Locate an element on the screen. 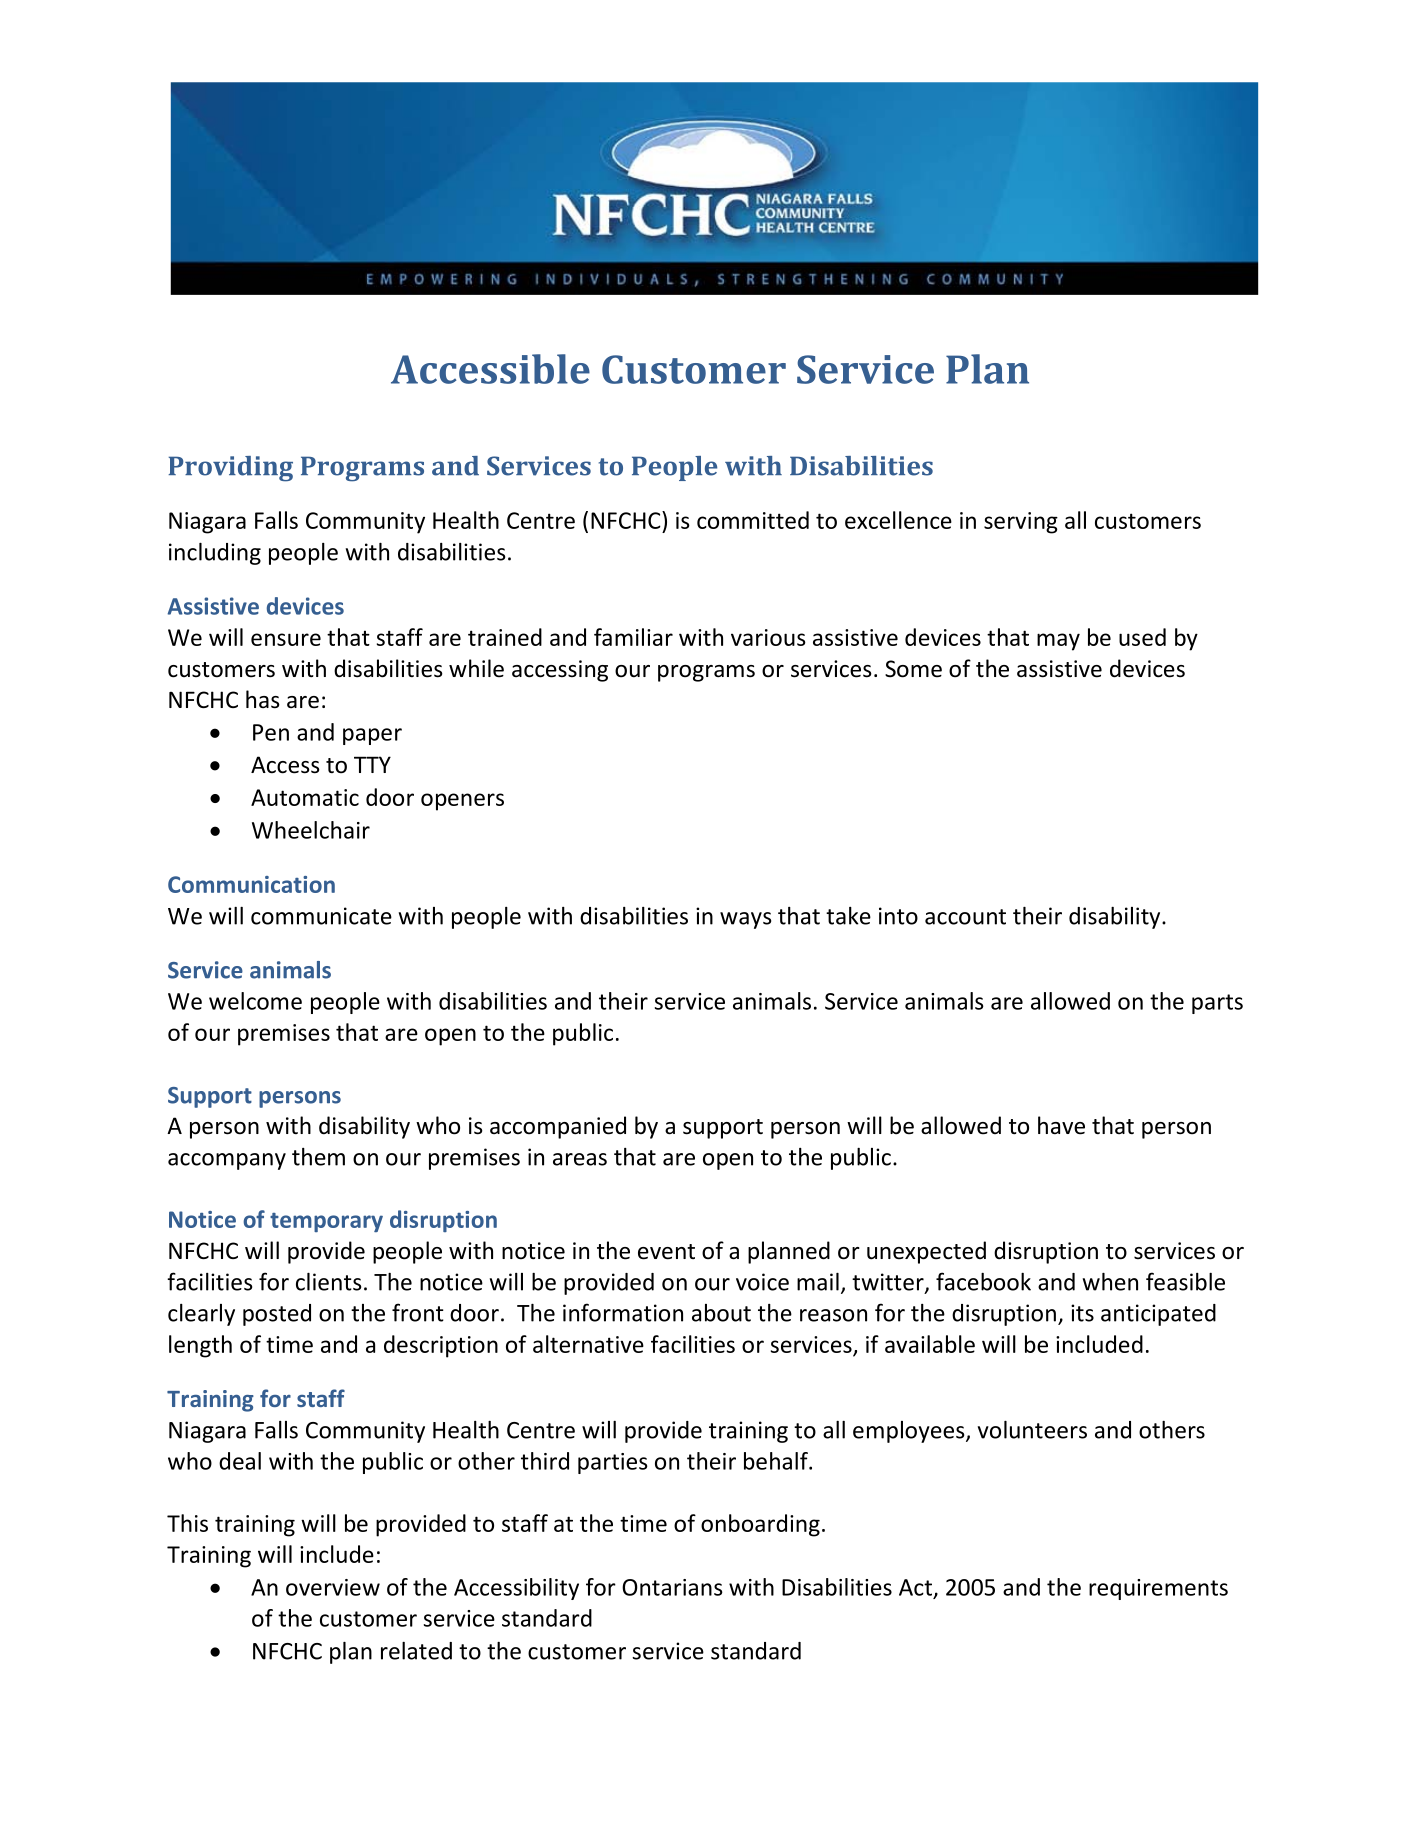 This screenshot has width=1422, height=1840. committed is located at coordinates (753, 520).
